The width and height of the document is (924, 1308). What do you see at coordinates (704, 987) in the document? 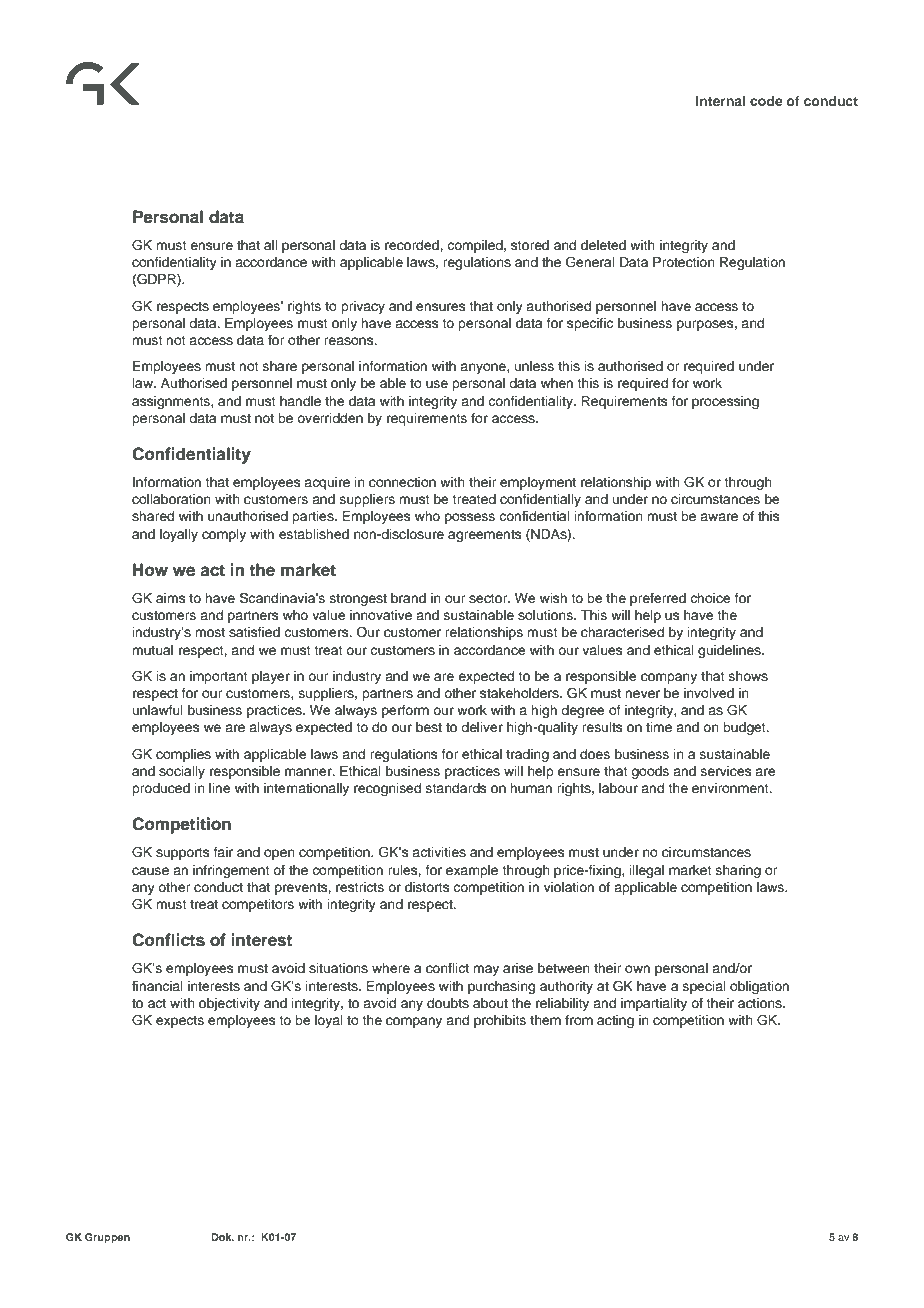
I see `special` at bounding box center [704, 987].
